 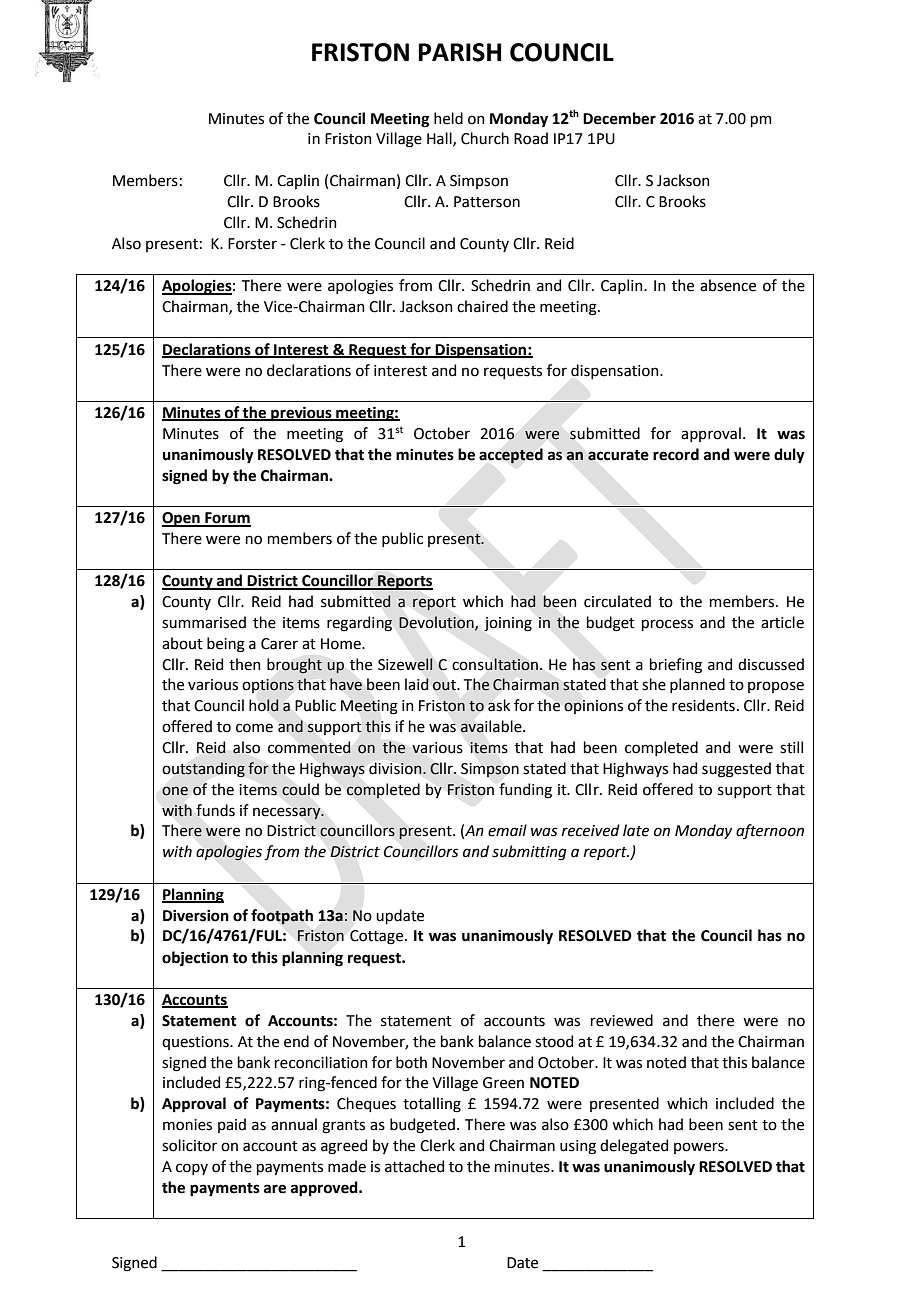 What do you see at coordinates (525, 791) in the page?
I see `funding` at bounding box center [525, 791].
